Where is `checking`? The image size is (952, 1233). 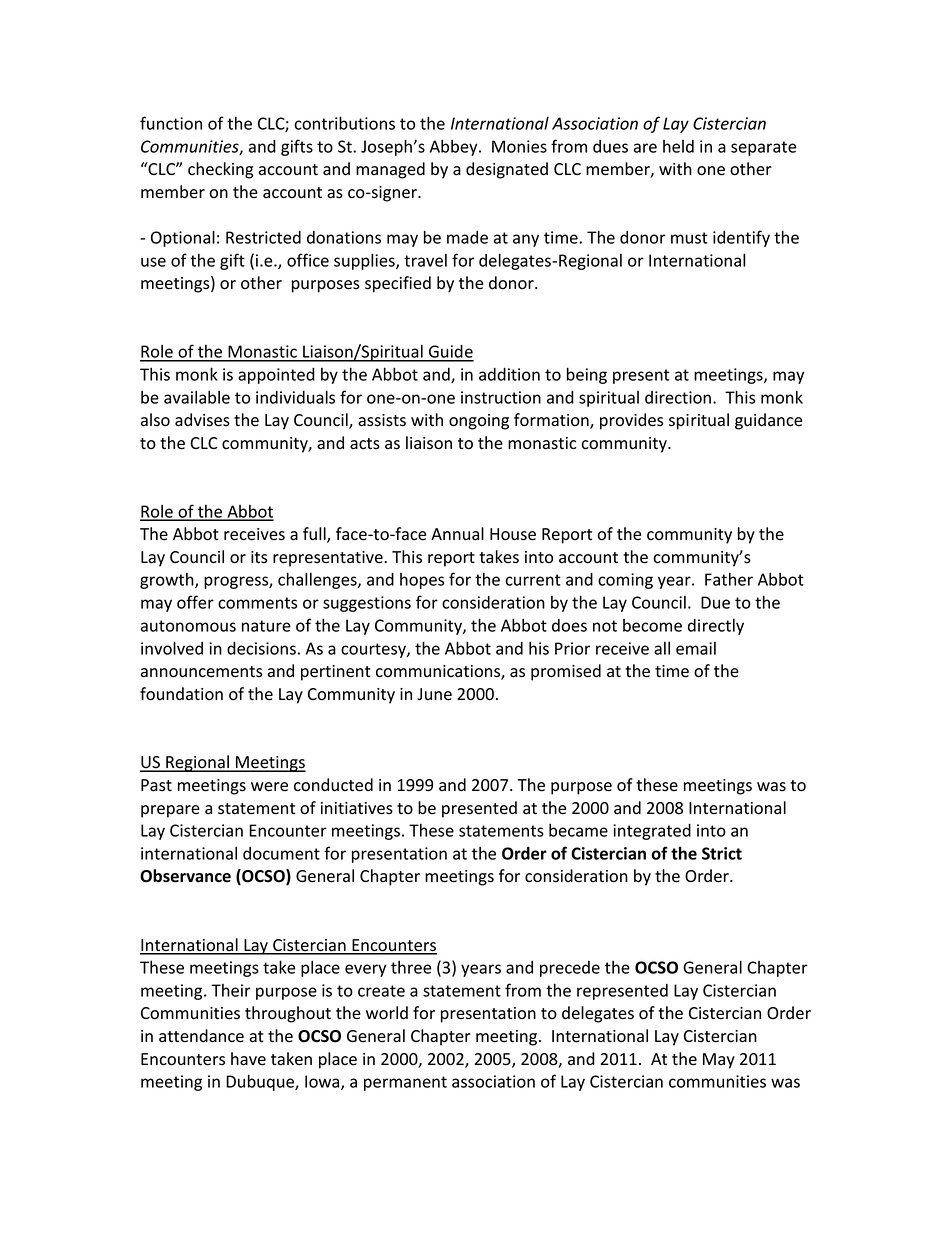 checking is located at coordinates (220, 170).
